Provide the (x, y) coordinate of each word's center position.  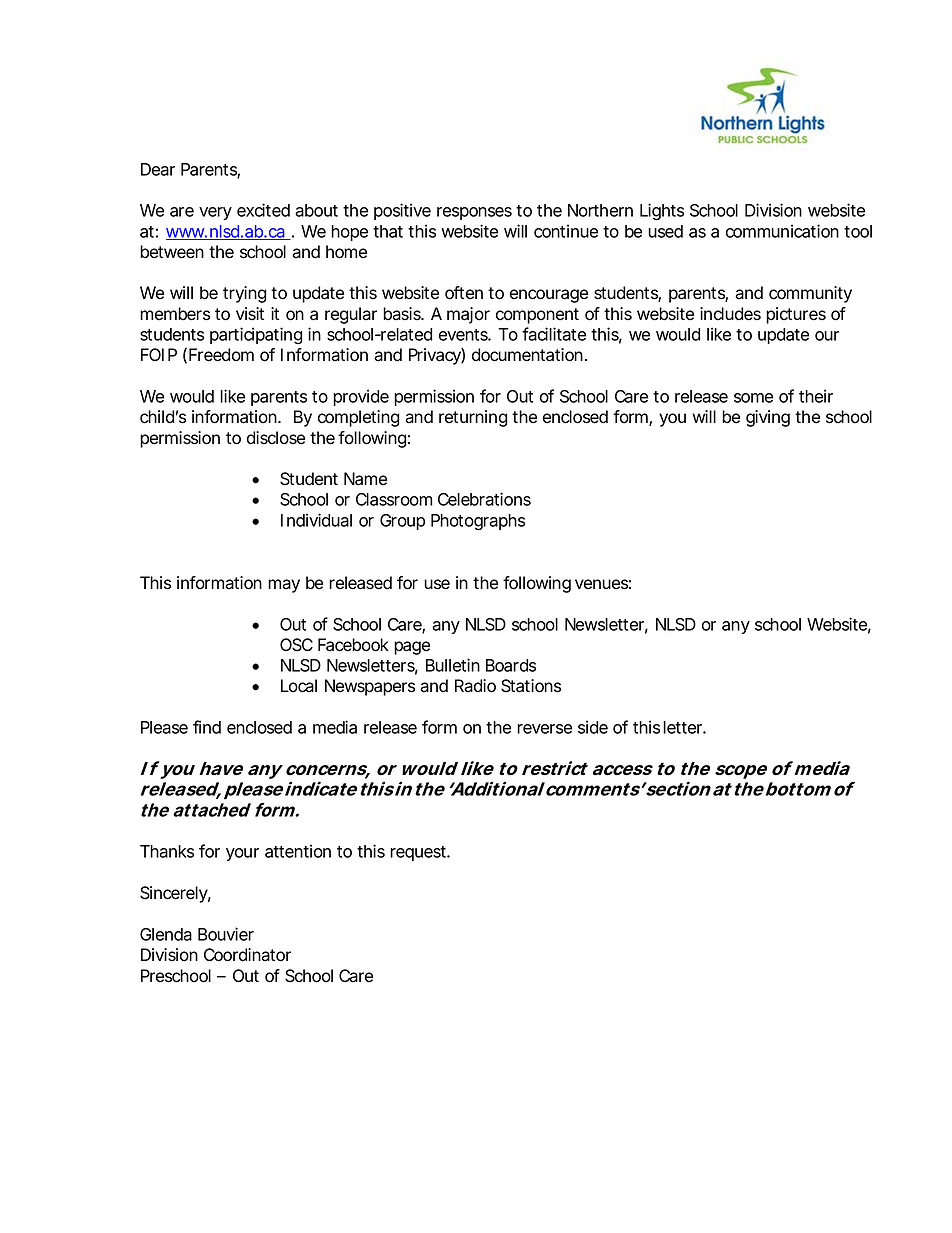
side (593, 727)
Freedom (221, 355)
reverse (544, 729)
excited (263, 210)
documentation (527, 355)
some (753, 398)
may (284, 586)
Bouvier (226, 934)
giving (768, 418)
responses (474, 213)
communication (782, 231)
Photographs (478, 522)
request (419, 853)
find (207, 727)
